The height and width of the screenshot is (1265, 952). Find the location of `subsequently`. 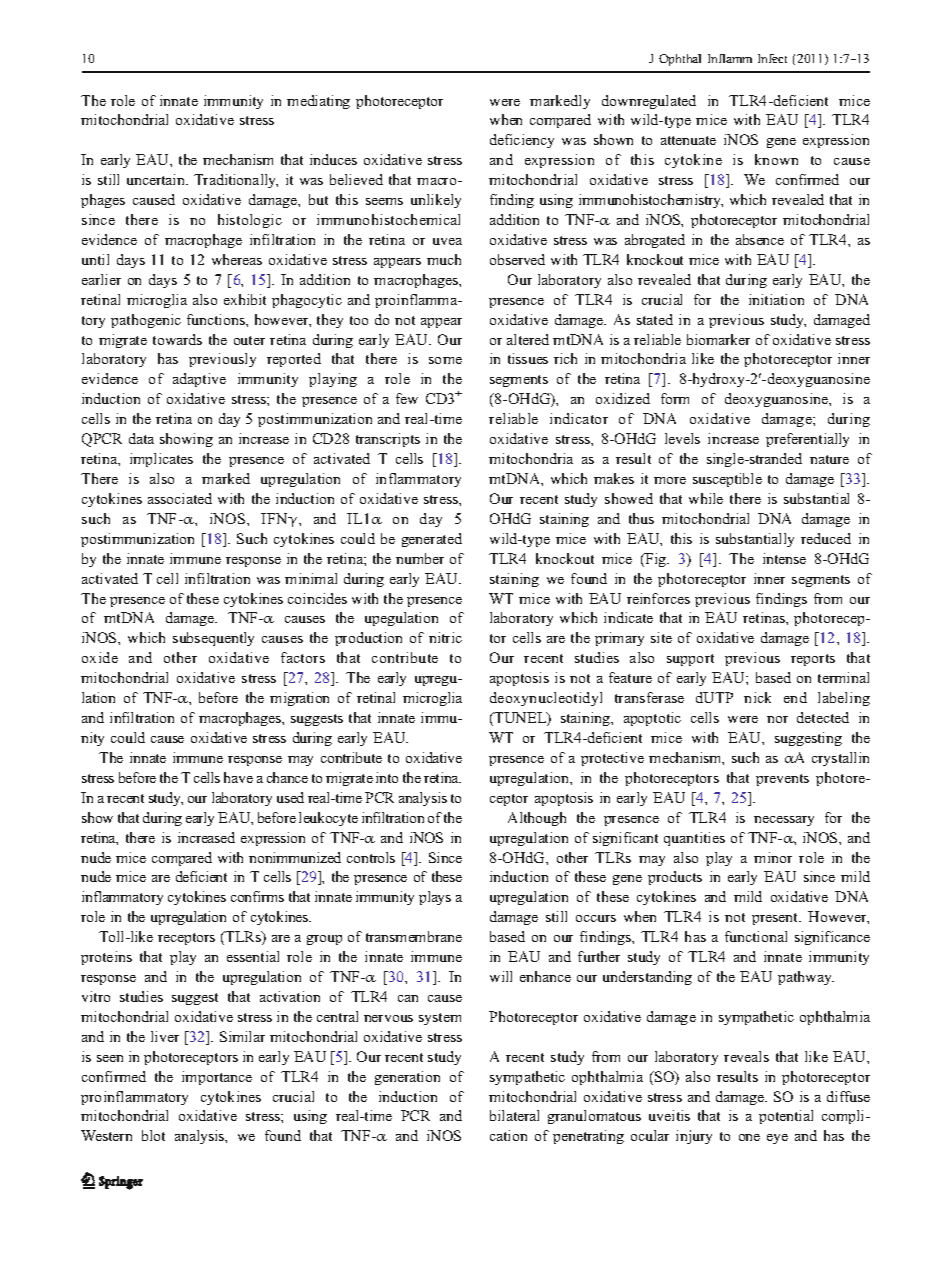

subsequently is located at coordinates (213, 639).
